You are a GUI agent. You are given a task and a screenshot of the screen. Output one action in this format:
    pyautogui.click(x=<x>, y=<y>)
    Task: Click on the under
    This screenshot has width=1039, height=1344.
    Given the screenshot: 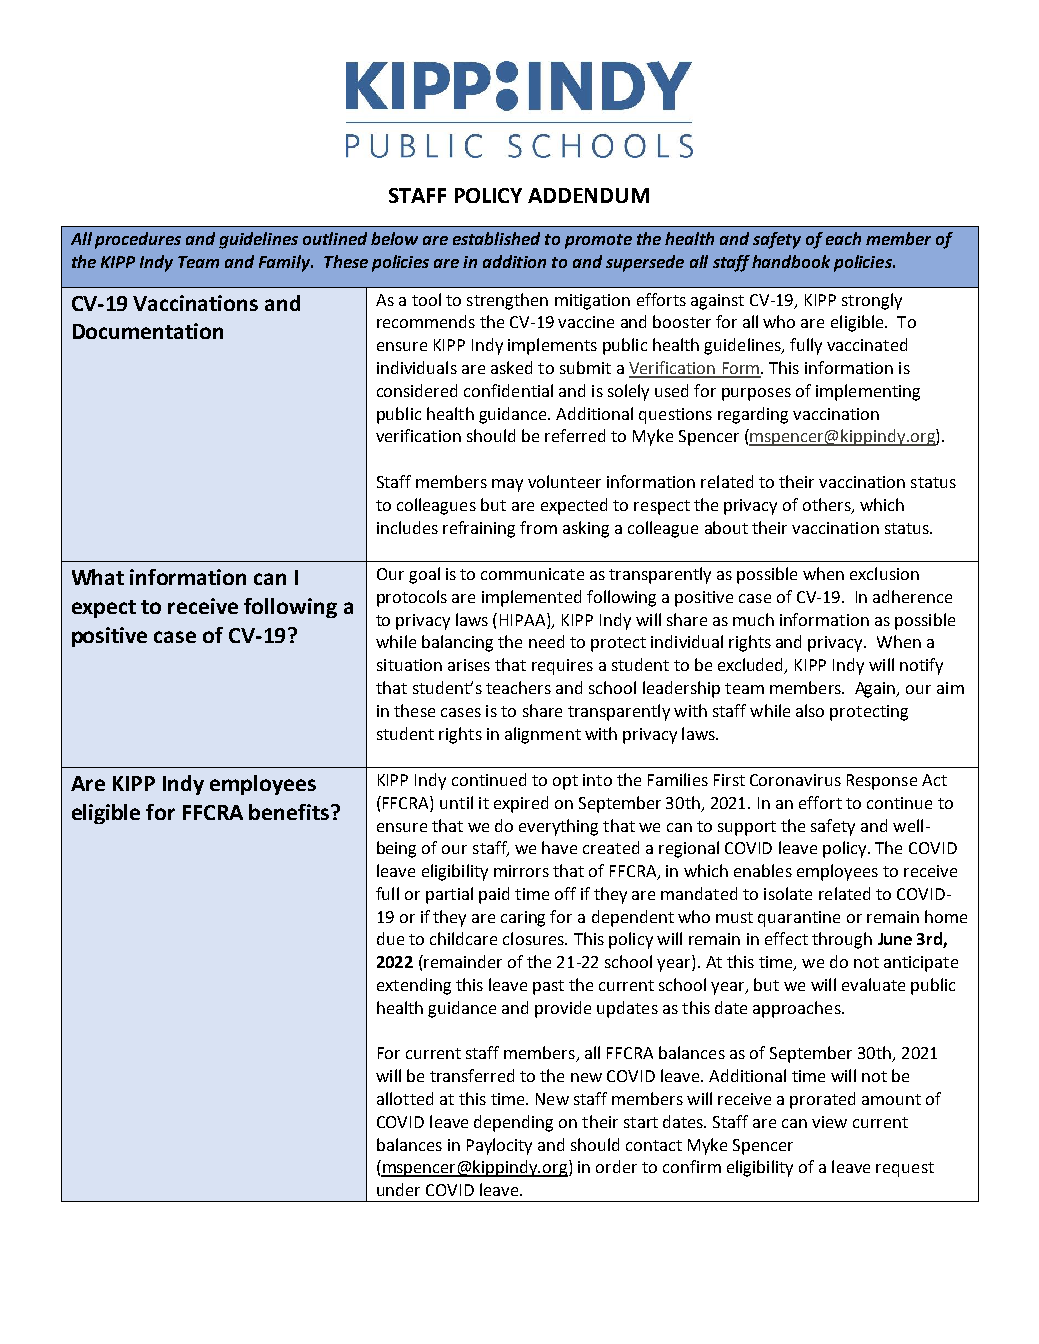 What is the action you would take?
    pyautogui.click(x=398, y=1189)
